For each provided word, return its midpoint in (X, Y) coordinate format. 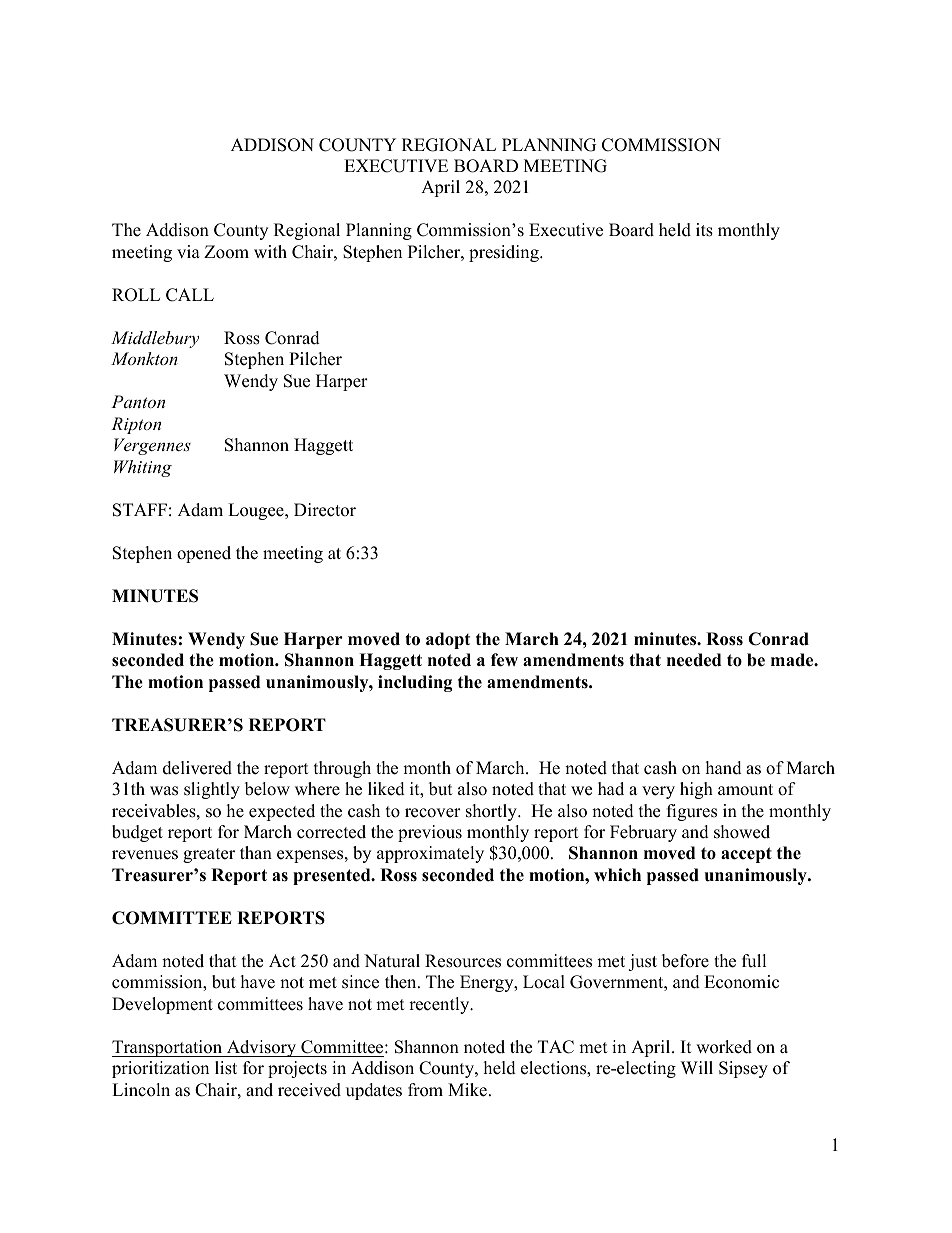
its (704, 230)
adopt (448, 640)
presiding (505, 253)
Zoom (226, 252)
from (425, 1090)
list (226, 1068)
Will (697, 1067)
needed (694, 660)
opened (204, 554)
